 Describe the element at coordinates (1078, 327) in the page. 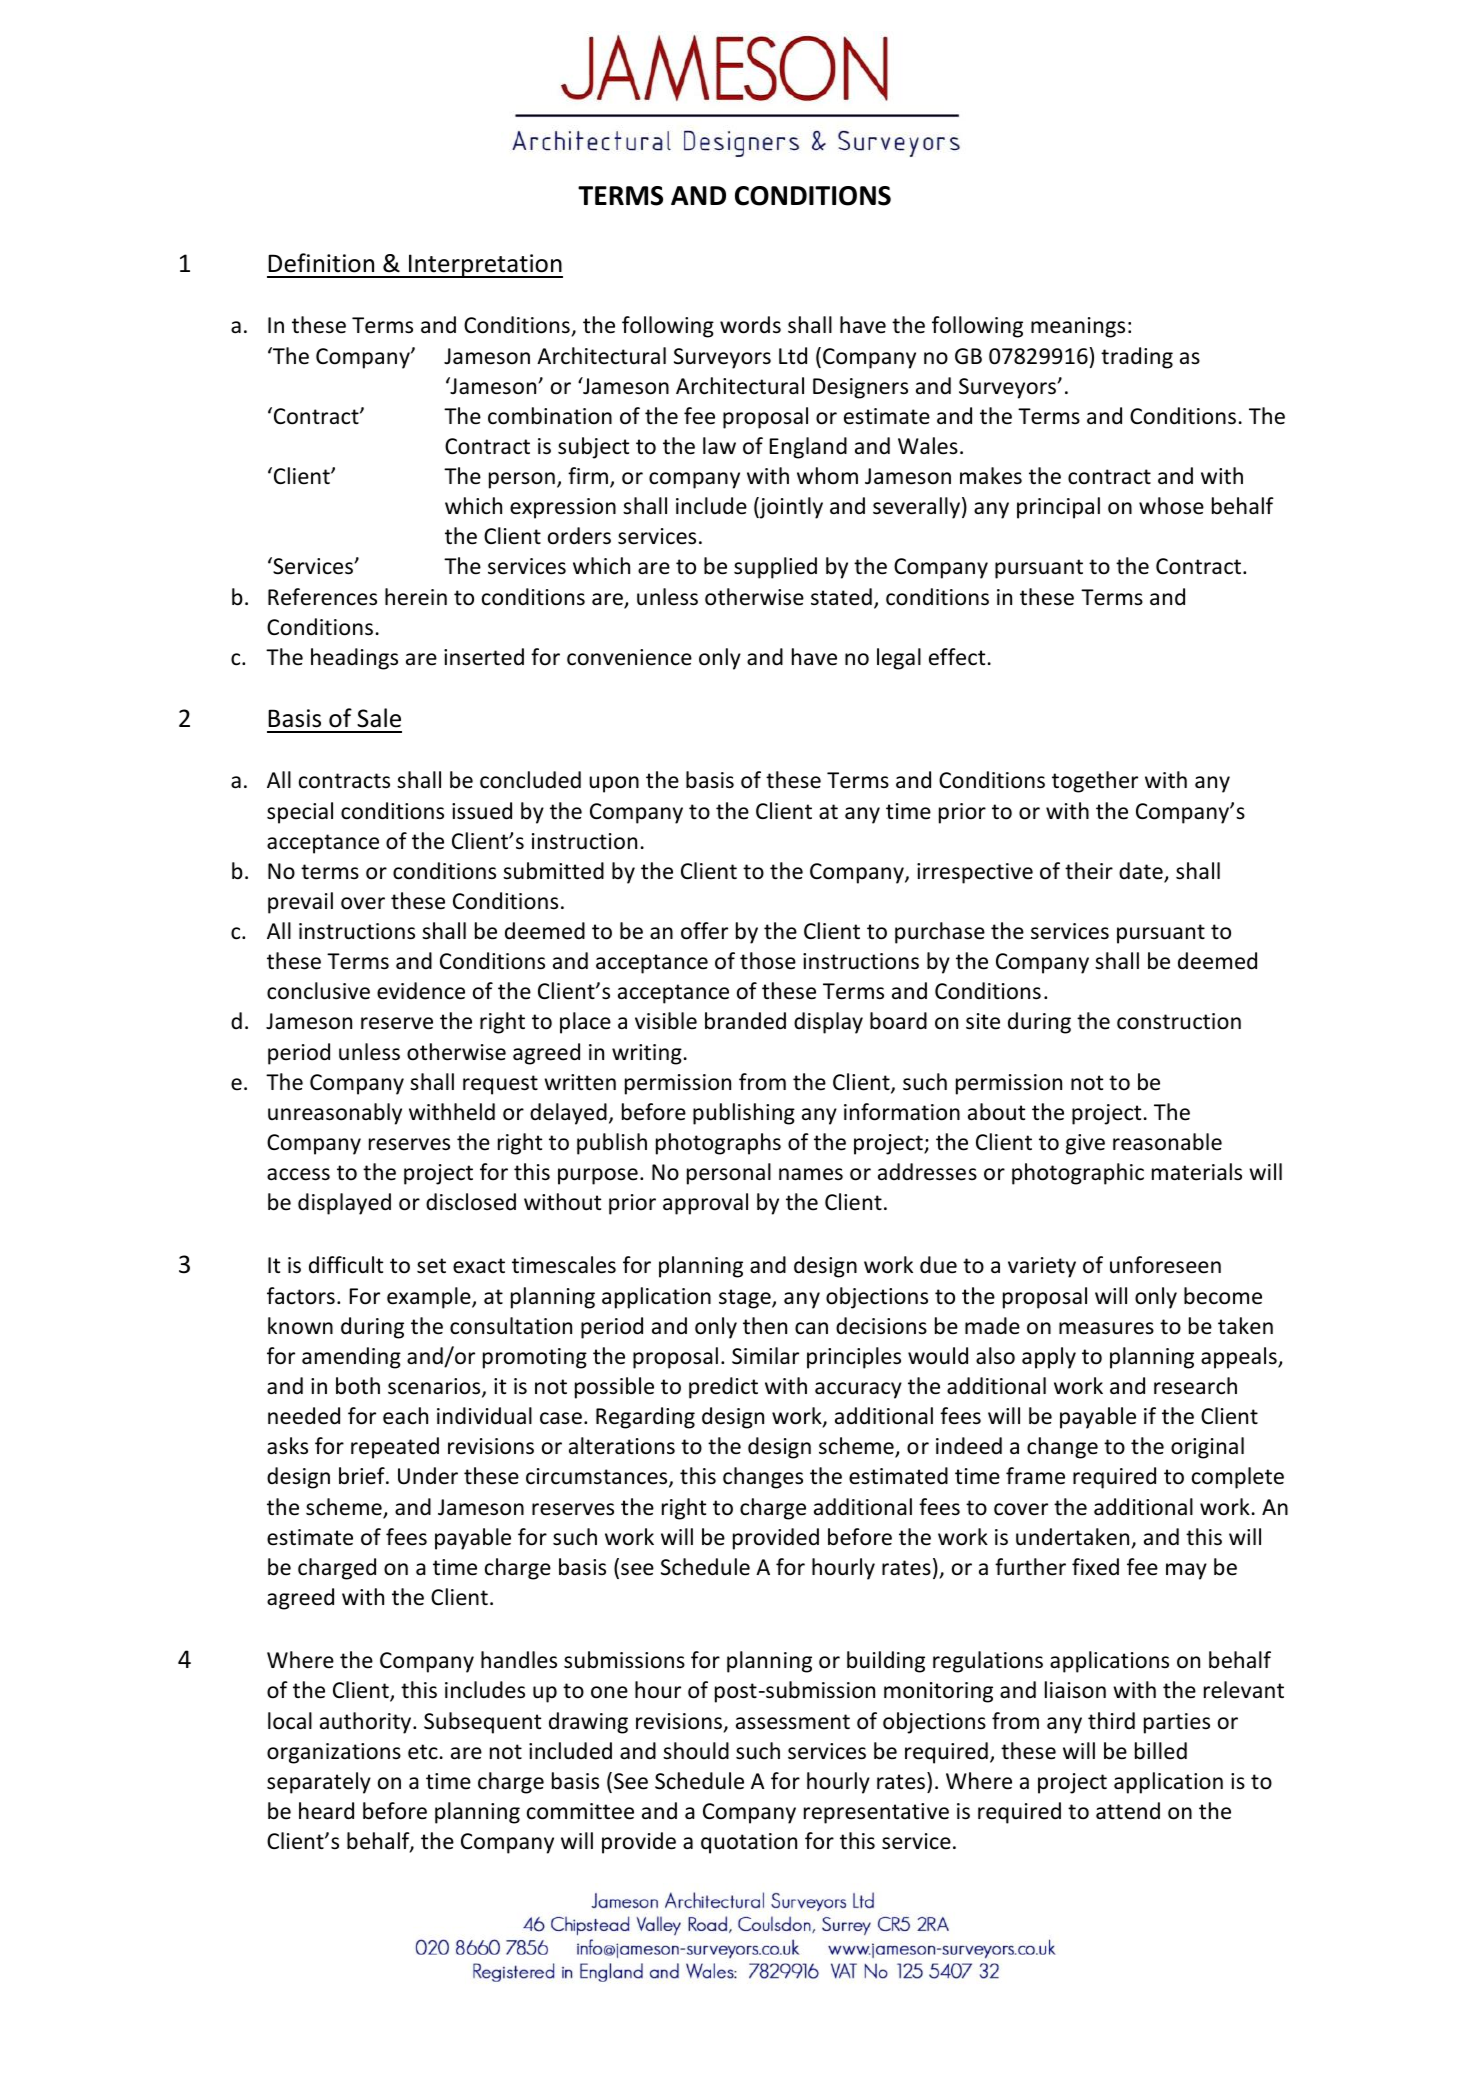

I see `meanings` at that location.
